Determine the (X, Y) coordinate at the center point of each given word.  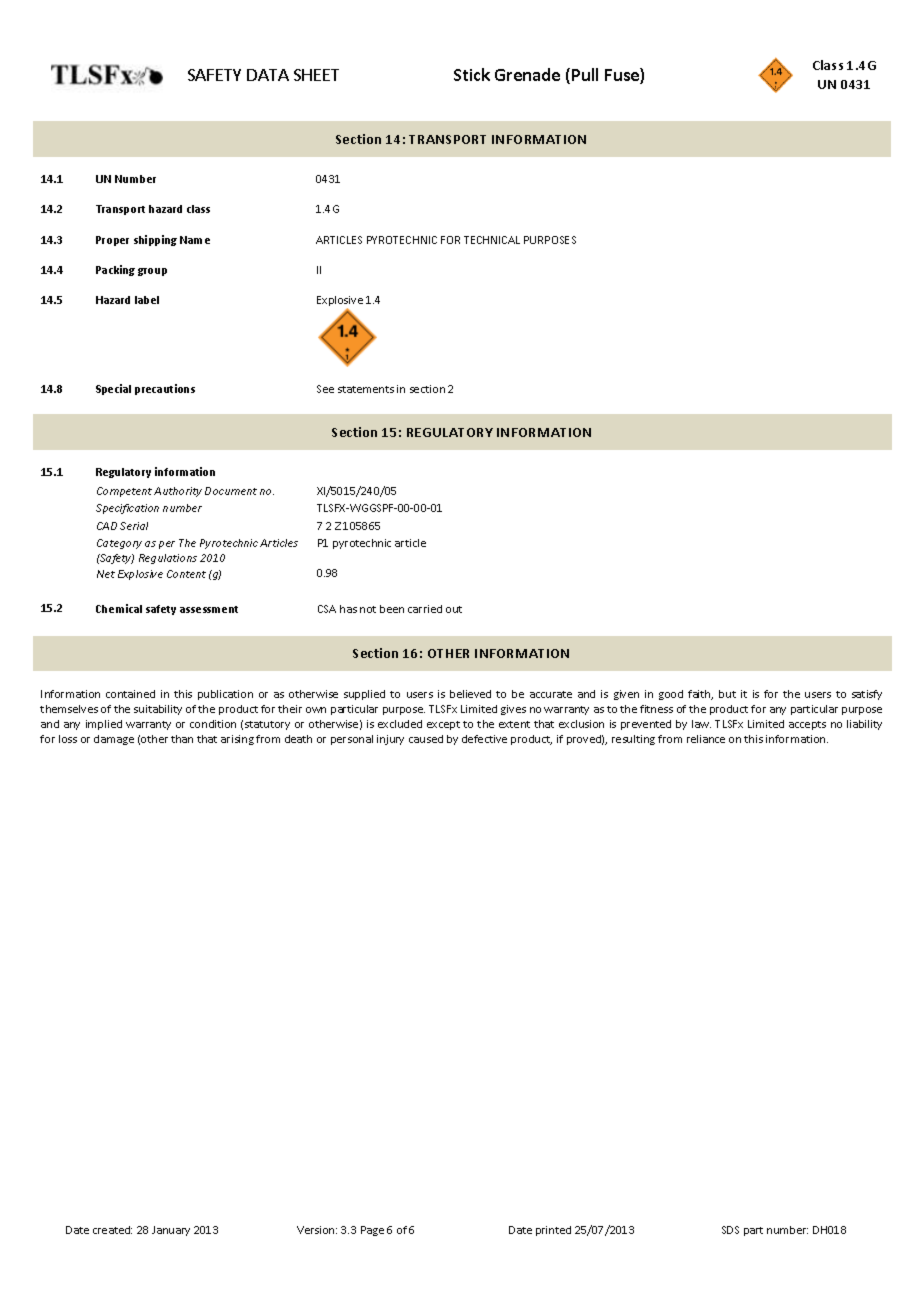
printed (553, 1231)
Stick (472, 74)
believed (470, 694)
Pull (585, 74)
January (171, 1231)
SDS (730, 1230)
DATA (268, 75)
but (727, 694)
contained (130, 694)
